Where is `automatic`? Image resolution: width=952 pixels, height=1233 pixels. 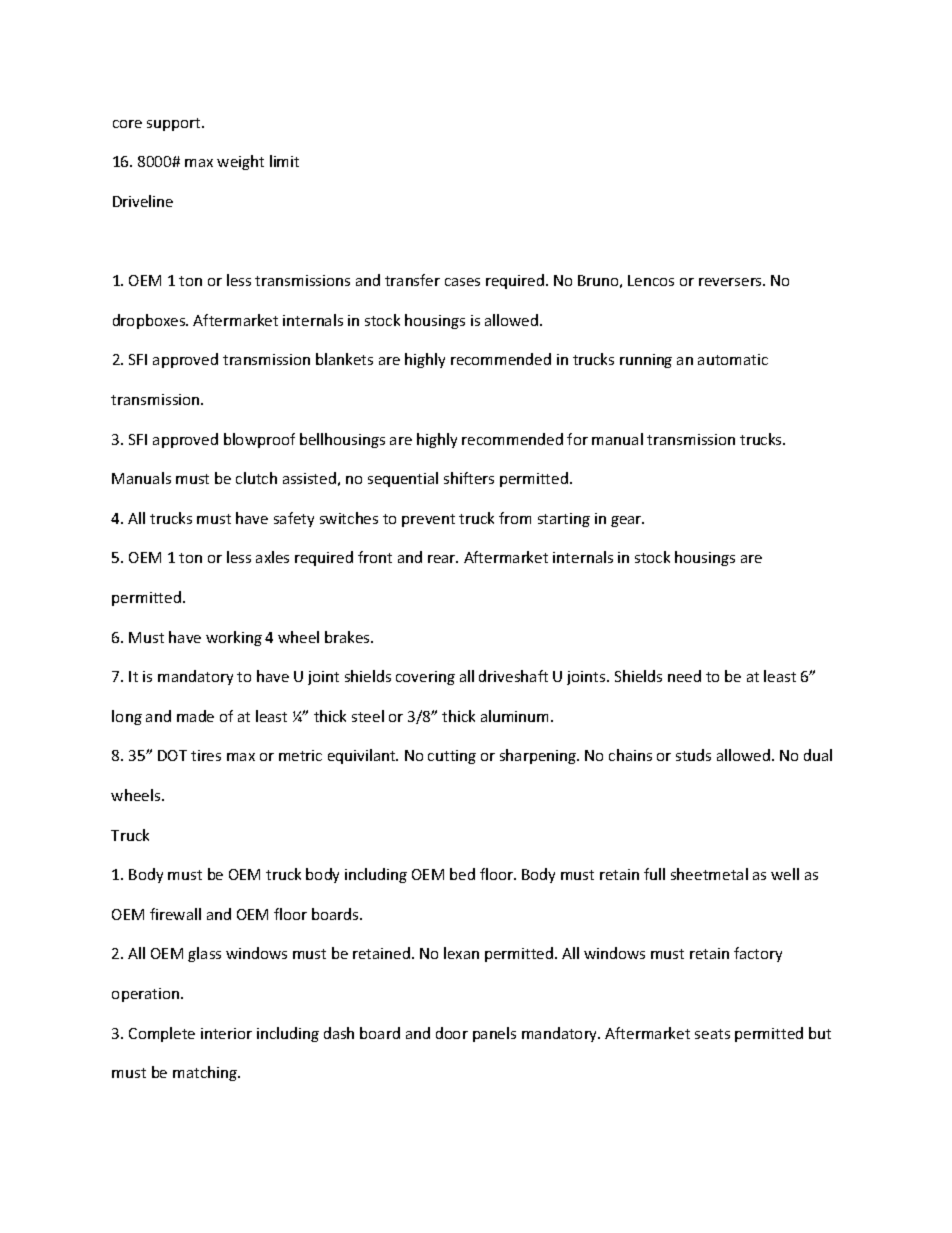
automatic is located at coordinates (733, 359).
